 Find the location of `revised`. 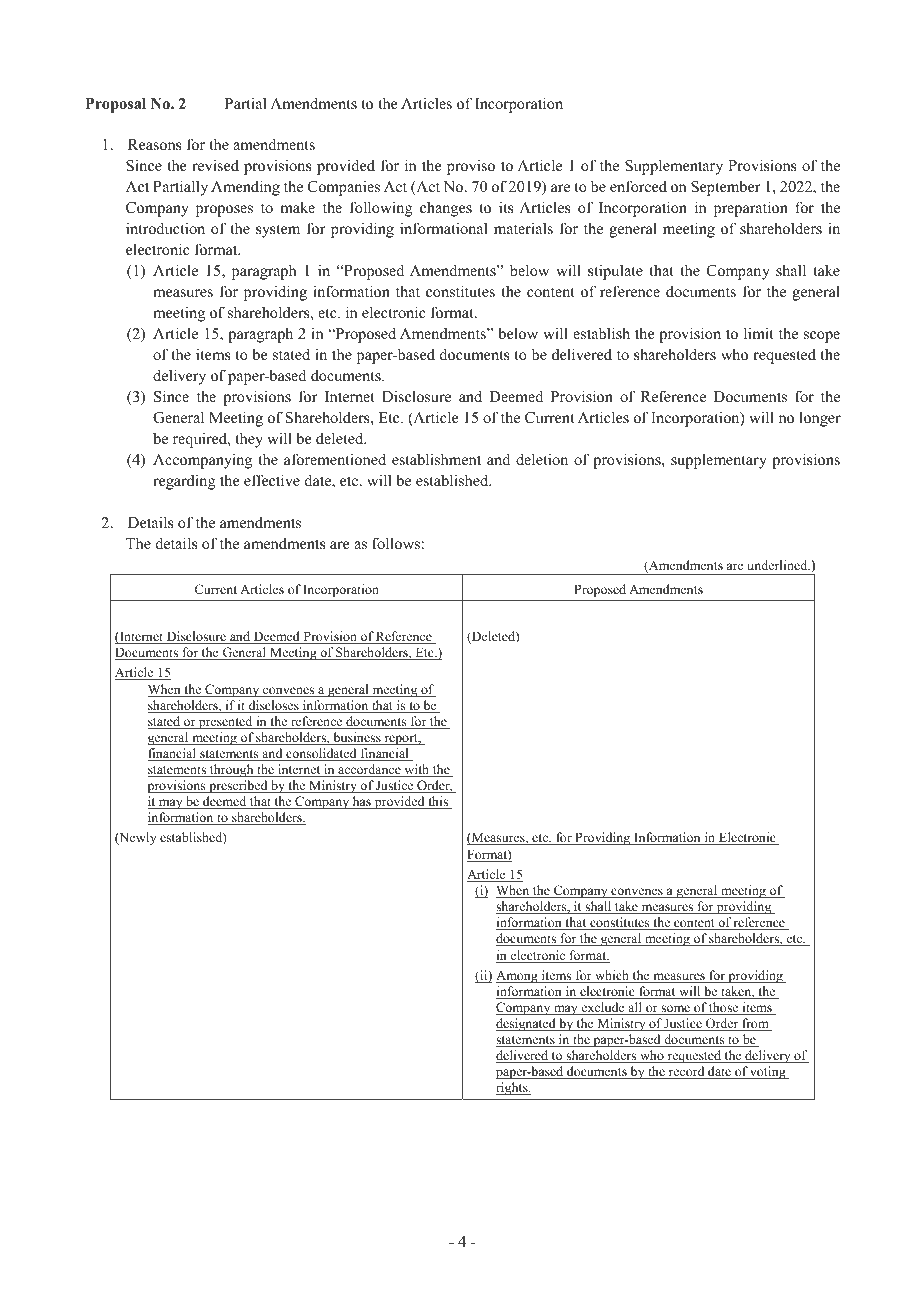

revised is located at coordinates (215, 165).
